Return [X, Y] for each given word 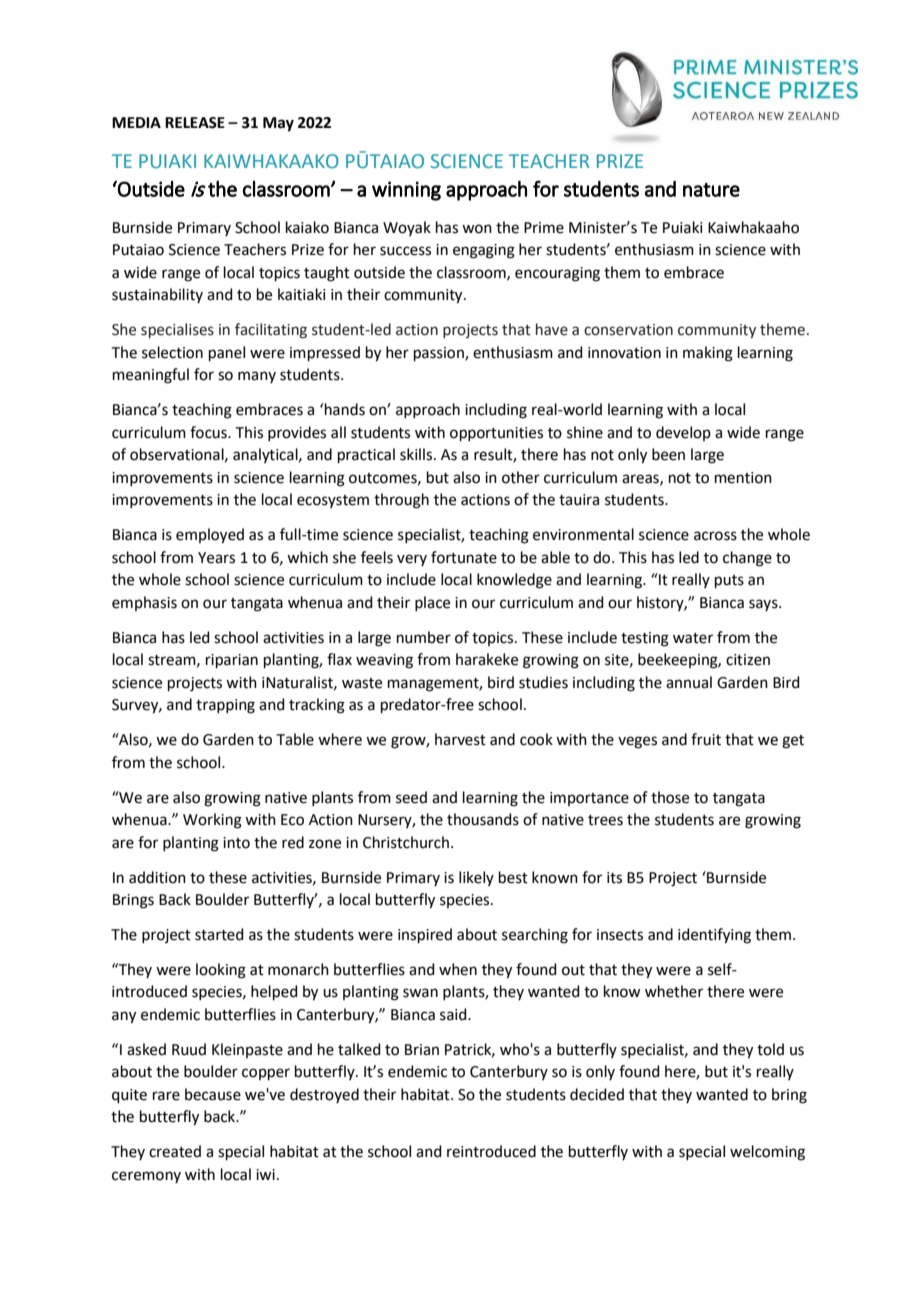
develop [683, 433]
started [219, 934]
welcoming [767, 1153]
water [693, 638]
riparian [232, 661]
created [175, 1151]
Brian [422, 1050]
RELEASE [195, 123]
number [424, 637]
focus [209, 432]
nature [711, 190]
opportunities [496, 434]
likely [476, 878]
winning [406, 191]
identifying [714, 936]
